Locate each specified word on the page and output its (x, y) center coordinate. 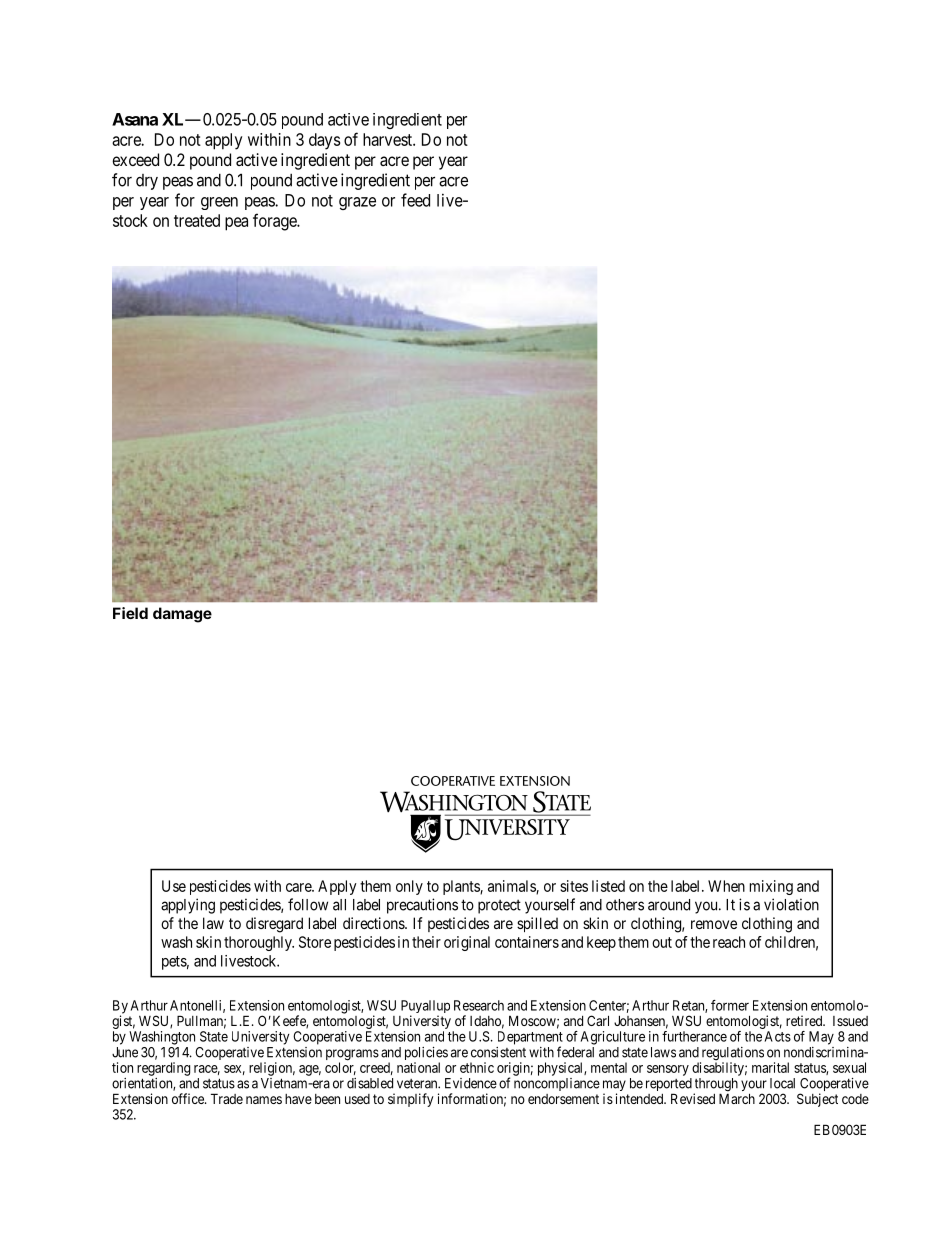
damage (182, 615)
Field (130, 613)
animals (512, 887)
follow (308, 904)
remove (714, 924)
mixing (771, 887)
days (324, 141)
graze (357, 203)
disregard (274, 925)
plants (462, 887)
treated (197, 220)
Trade (227, 1098)
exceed (135, 159)
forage (275, 222)
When (726, 886)
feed (415, 200)
